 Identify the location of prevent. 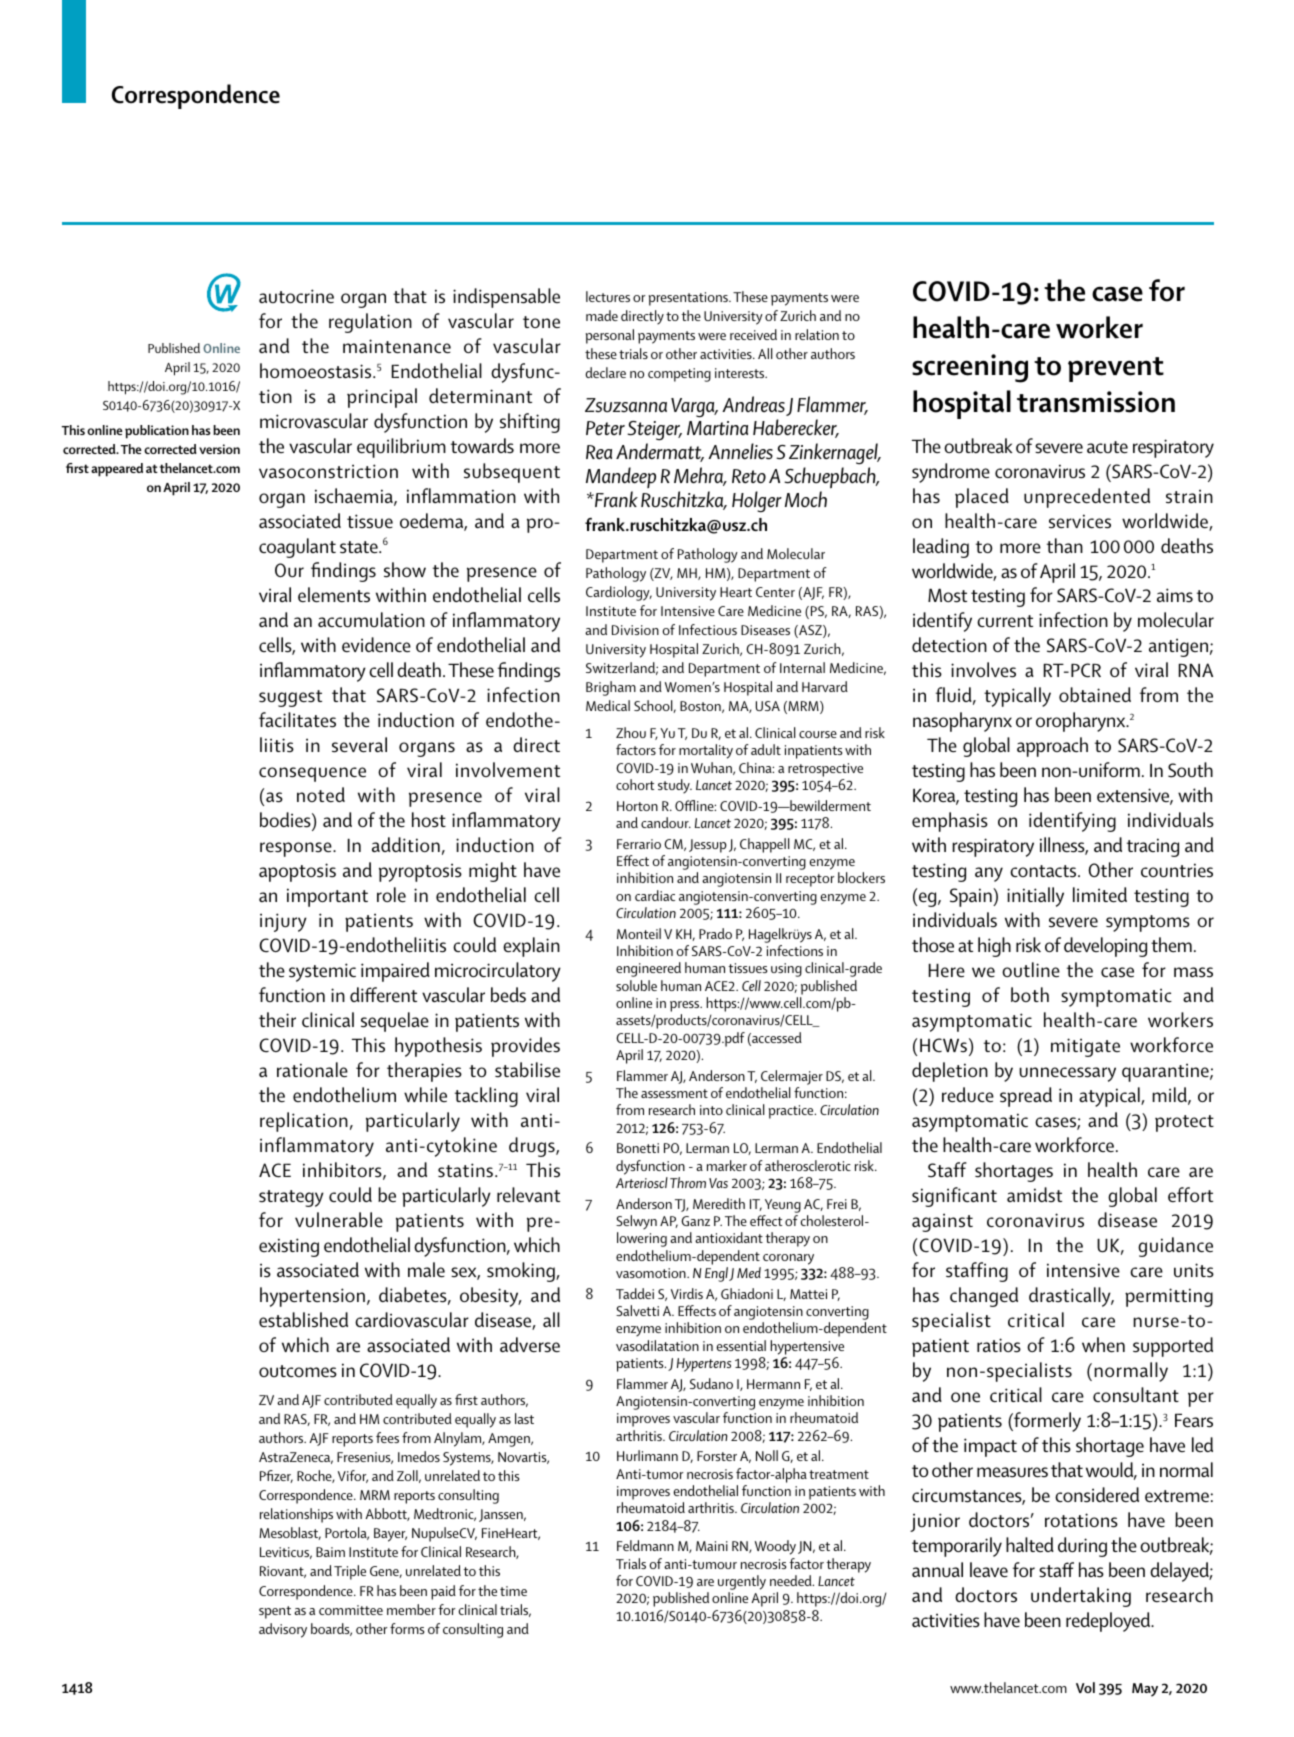
(1116, 369).
